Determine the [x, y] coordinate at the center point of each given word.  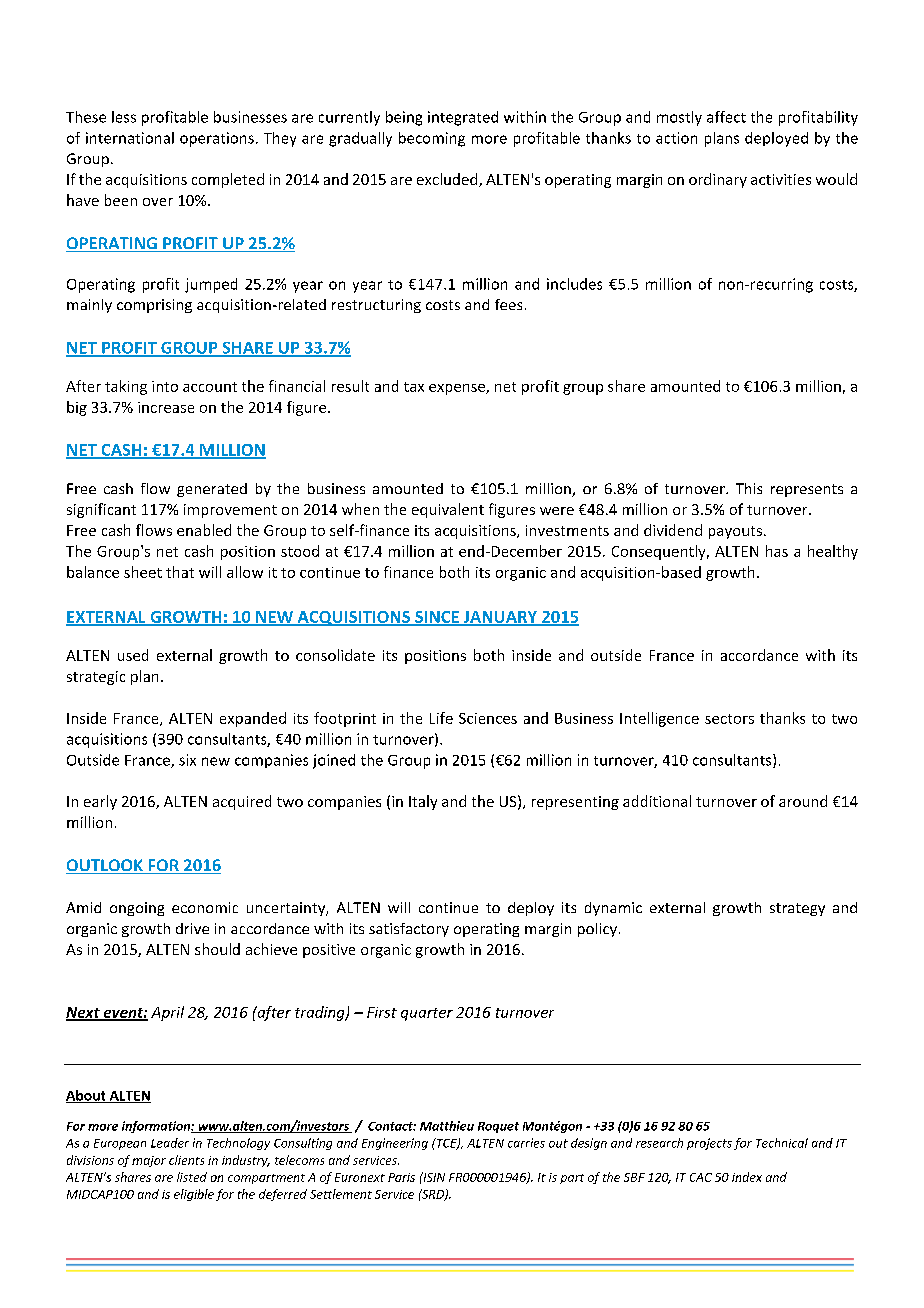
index [747, 1177]
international [130, 138]
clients [186, 1160]
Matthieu [447, 1126]
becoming [432, 139]
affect [726, 117]
